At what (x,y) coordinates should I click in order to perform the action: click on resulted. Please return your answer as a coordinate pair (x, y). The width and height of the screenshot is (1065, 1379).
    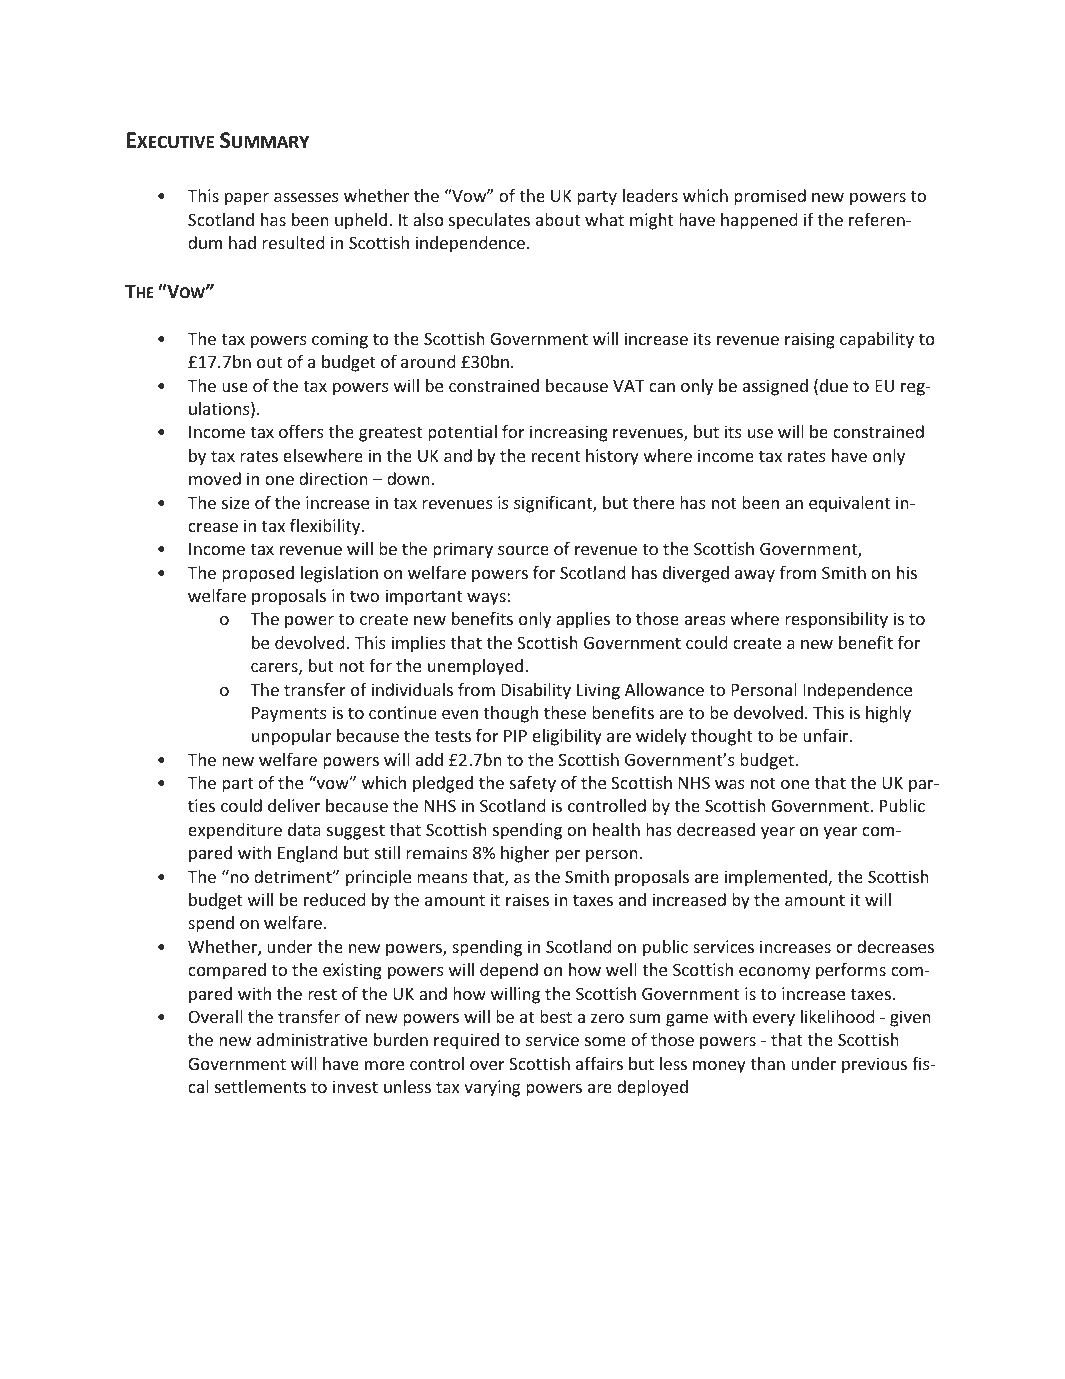
    Looking at the image, I should click on (293, 242).
